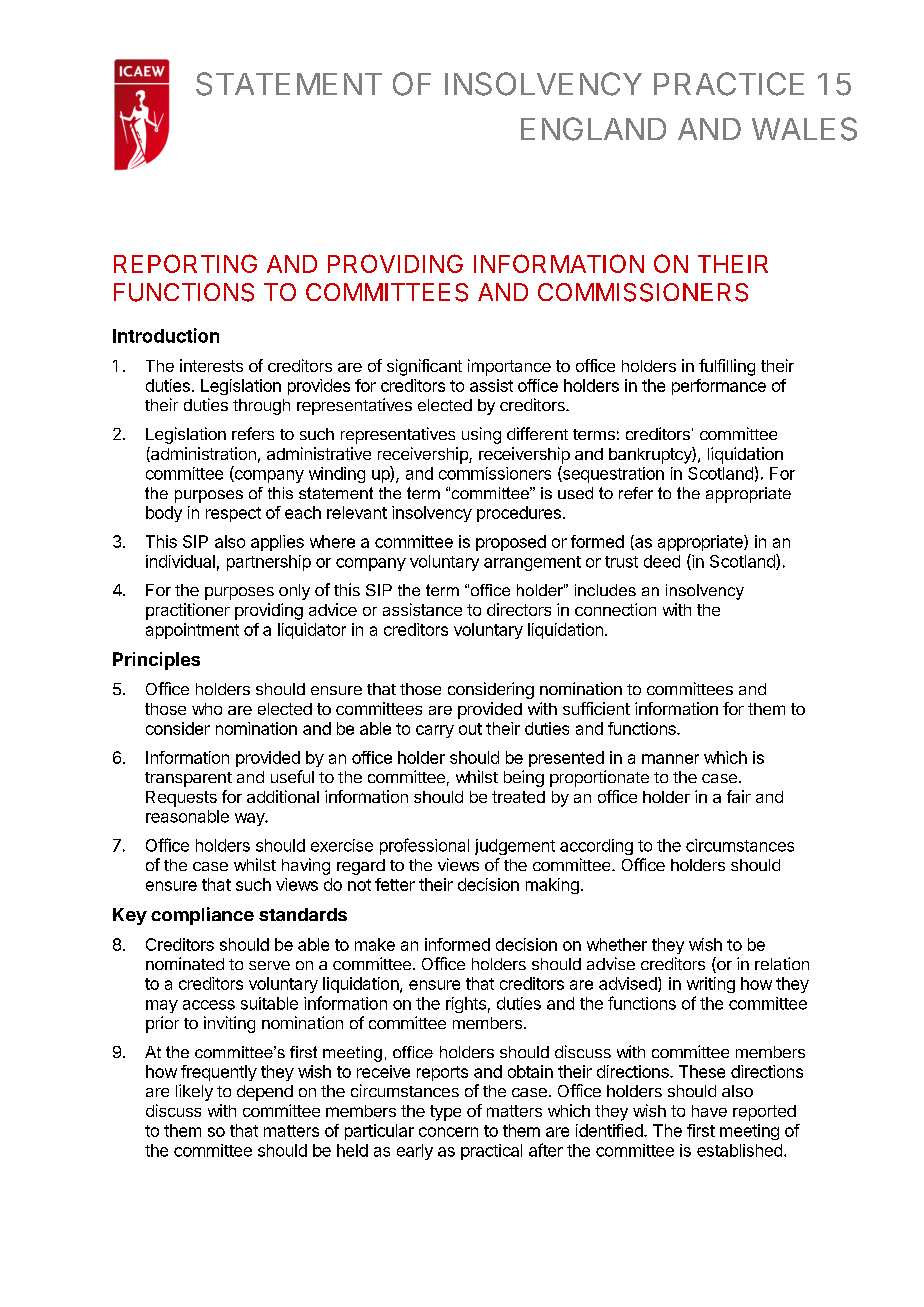  What do you see at coordinates (593, 129) in the document?
I see `ENGLAND` at bounding box center [593, 129].
